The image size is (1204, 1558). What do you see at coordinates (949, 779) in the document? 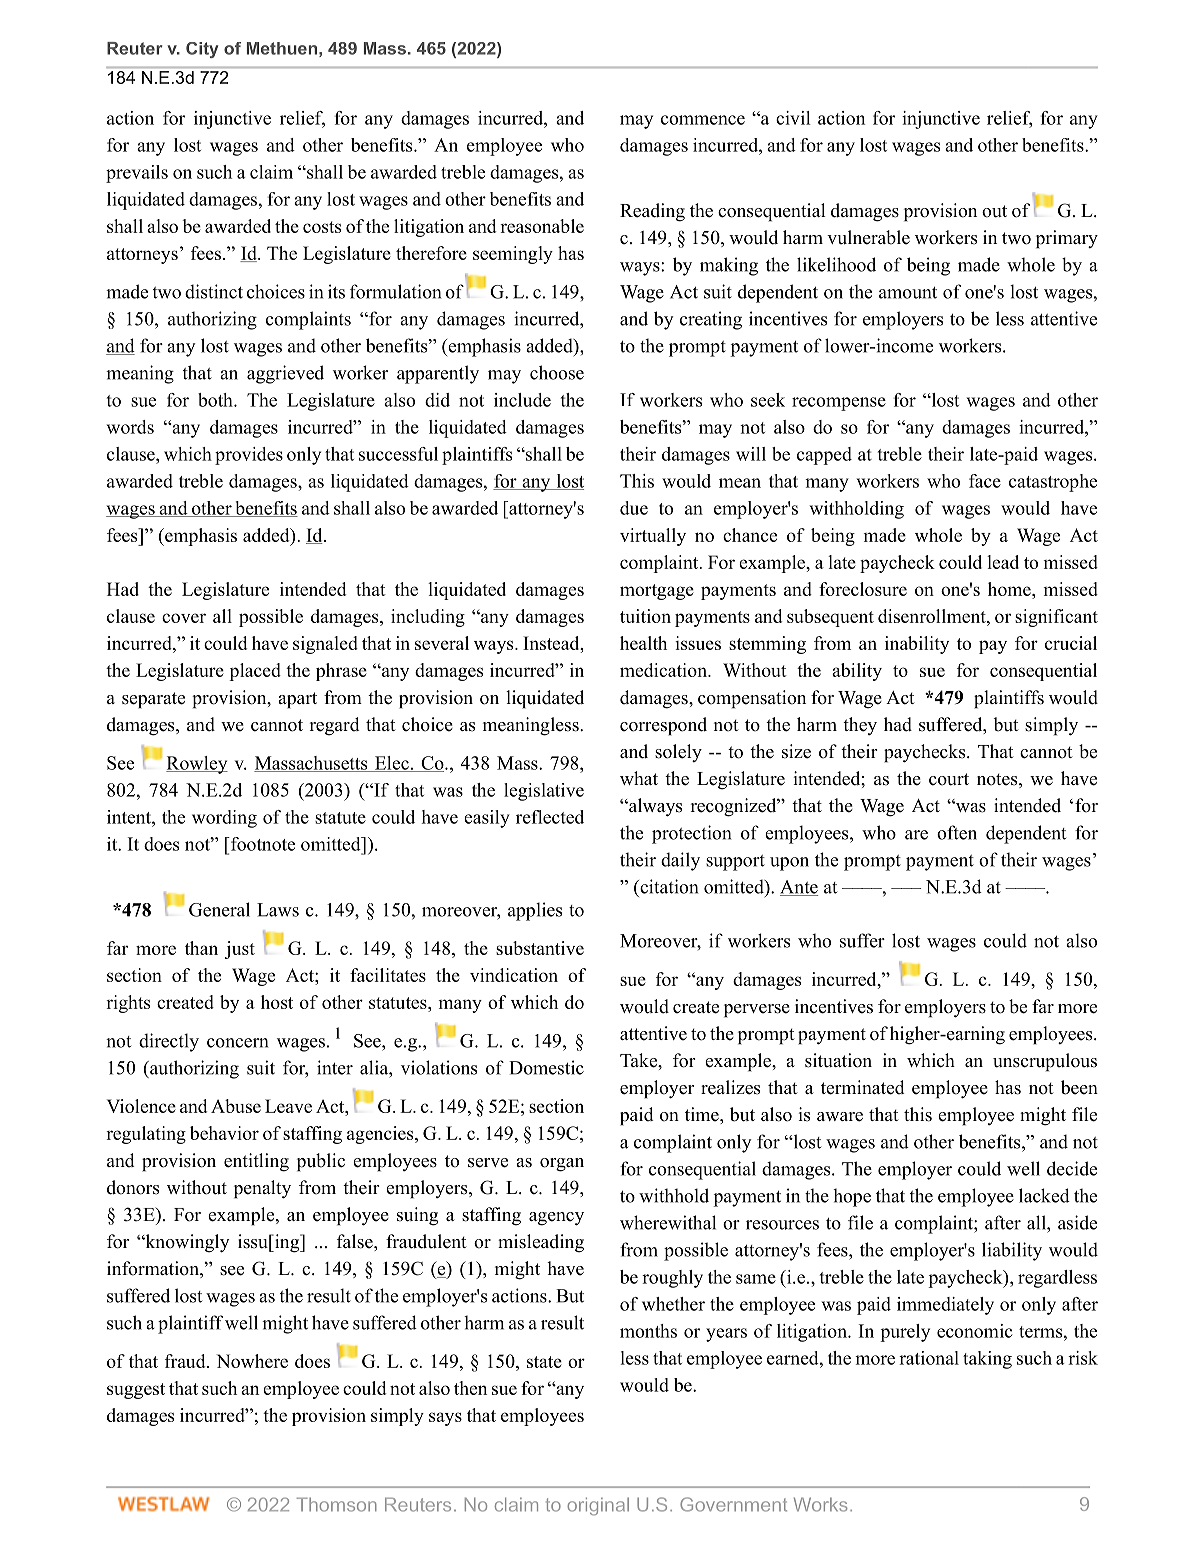
I see `court` at bounding box center [949, 779].
